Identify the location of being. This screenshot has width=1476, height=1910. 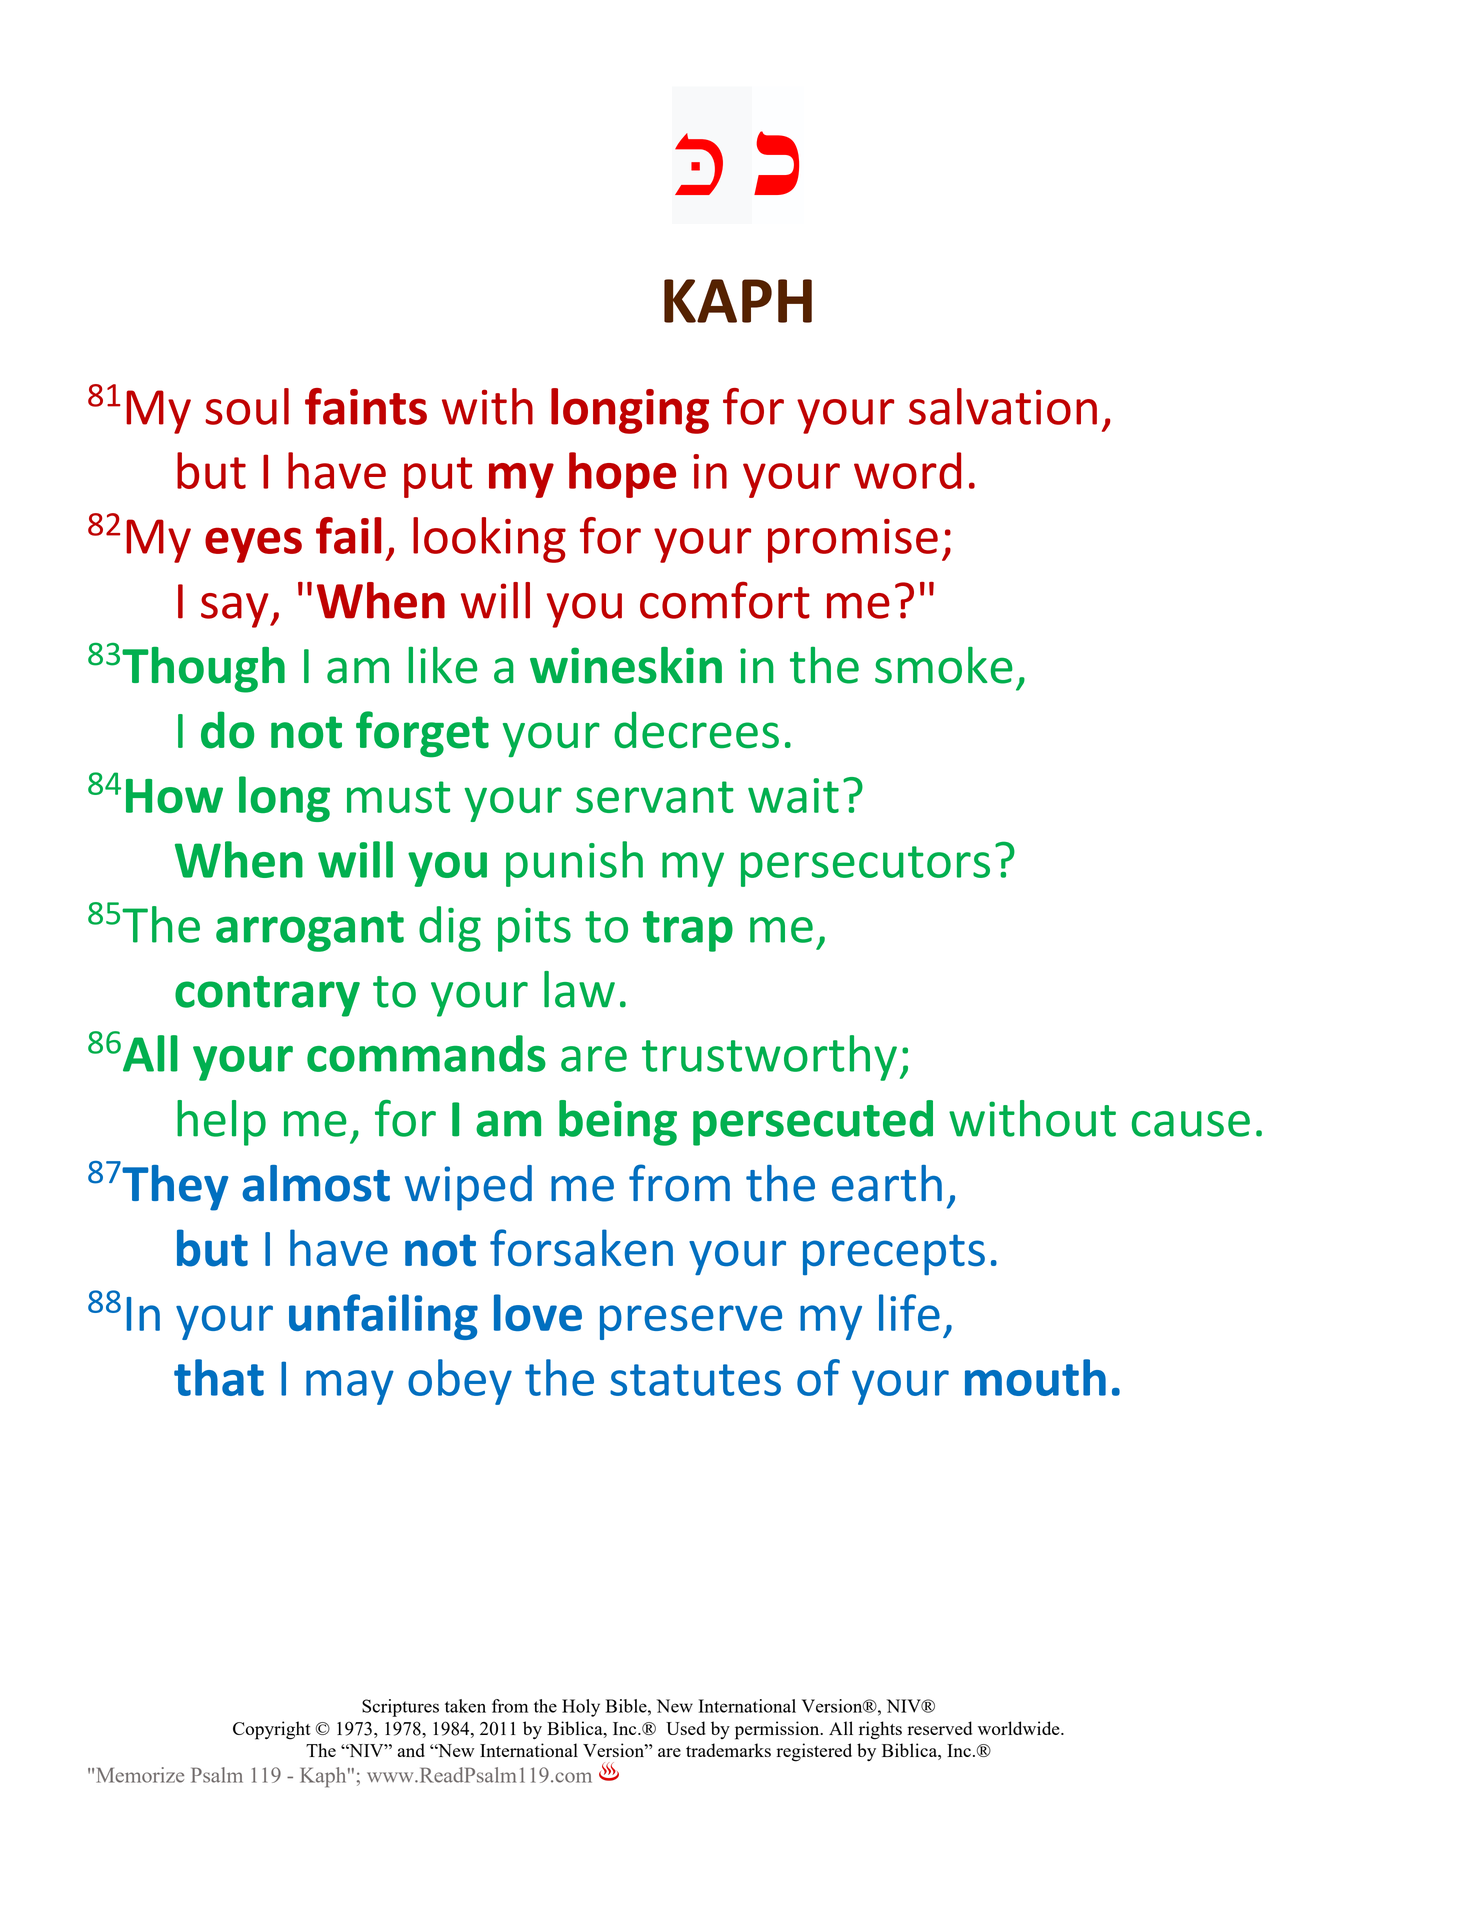
(618, 1123).
